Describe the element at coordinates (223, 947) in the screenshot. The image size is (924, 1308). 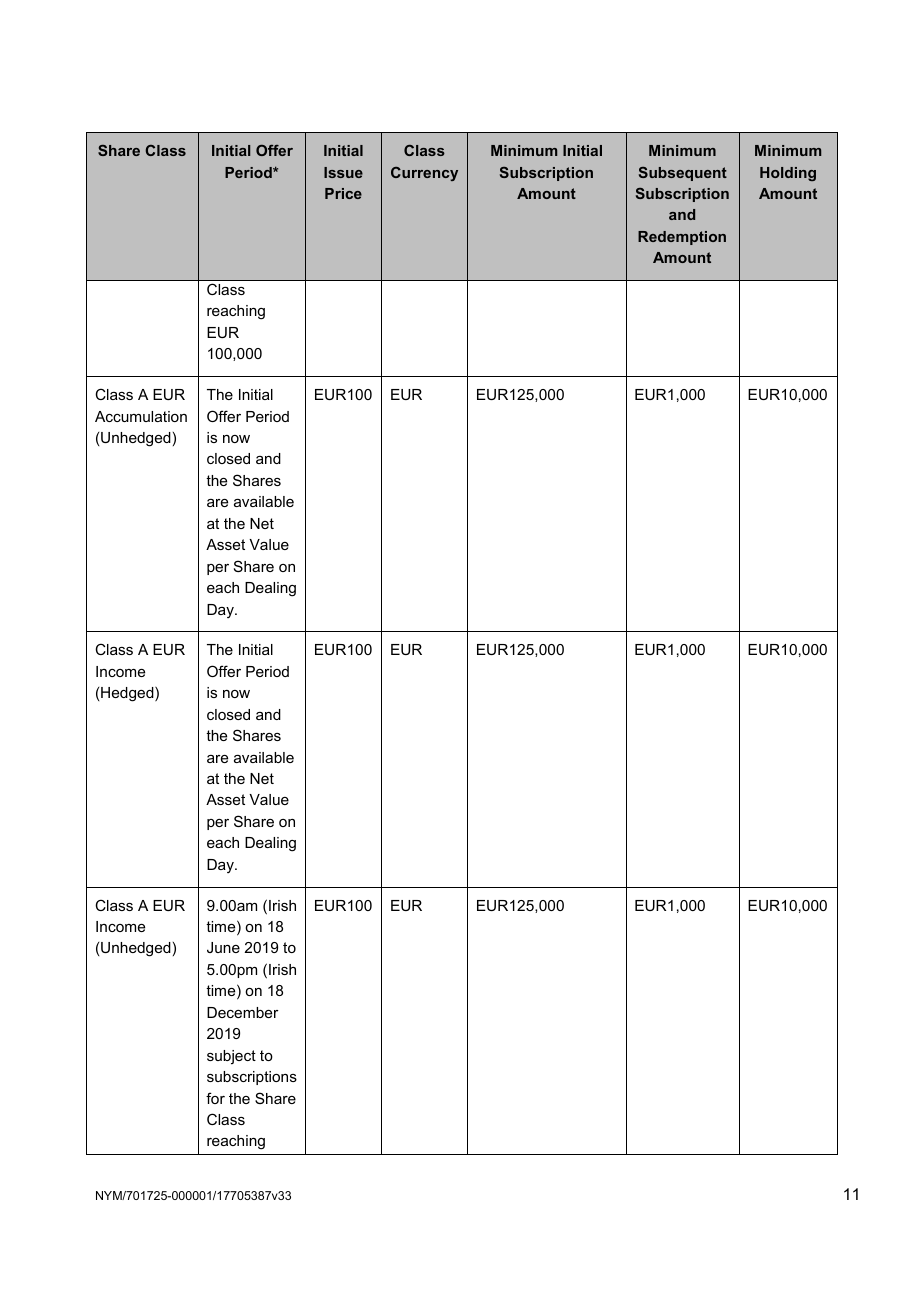
I see `June` at that location.
